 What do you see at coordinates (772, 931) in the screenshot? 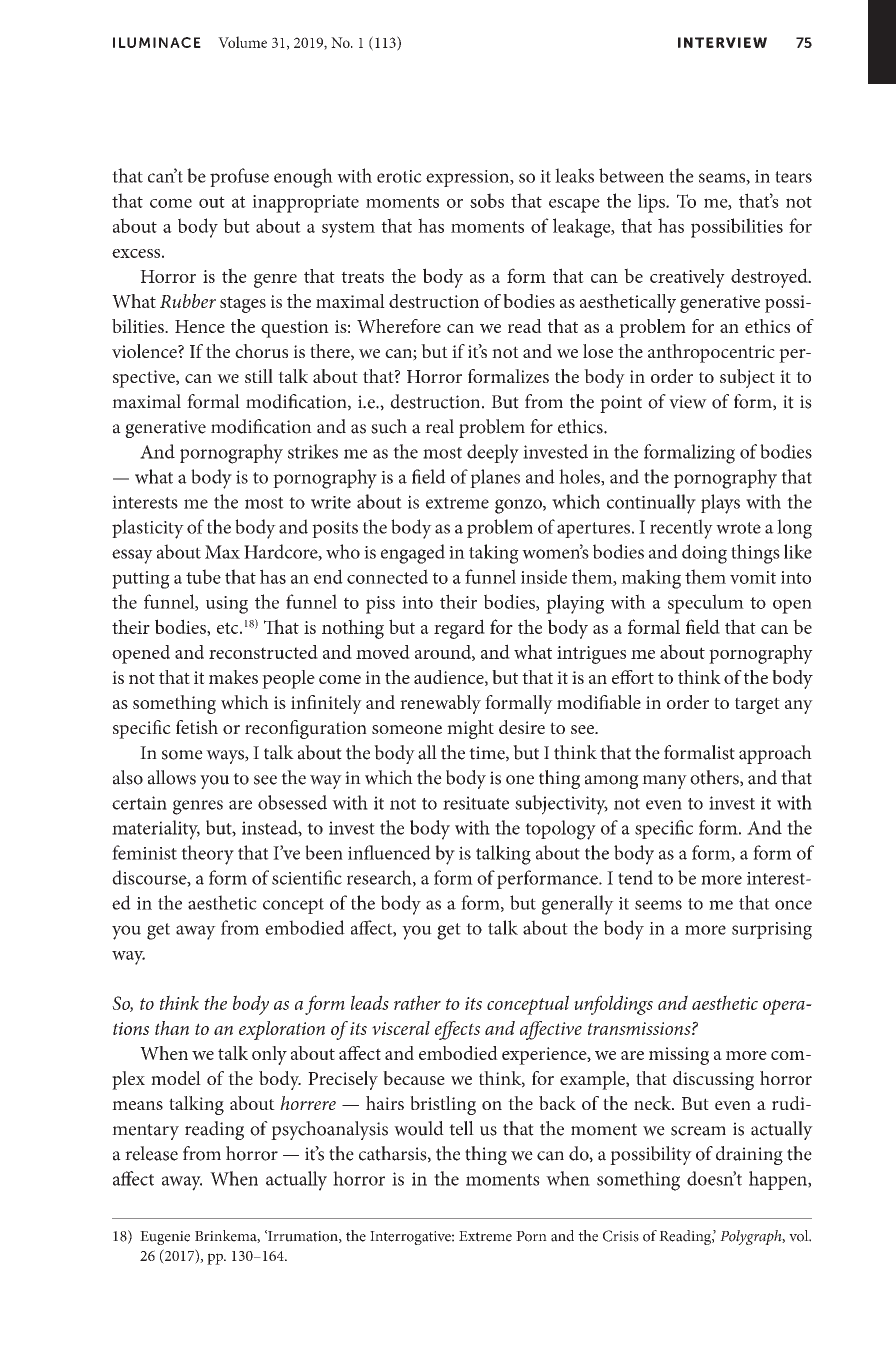
I see `surprising` at bounding box center [772, 931].
